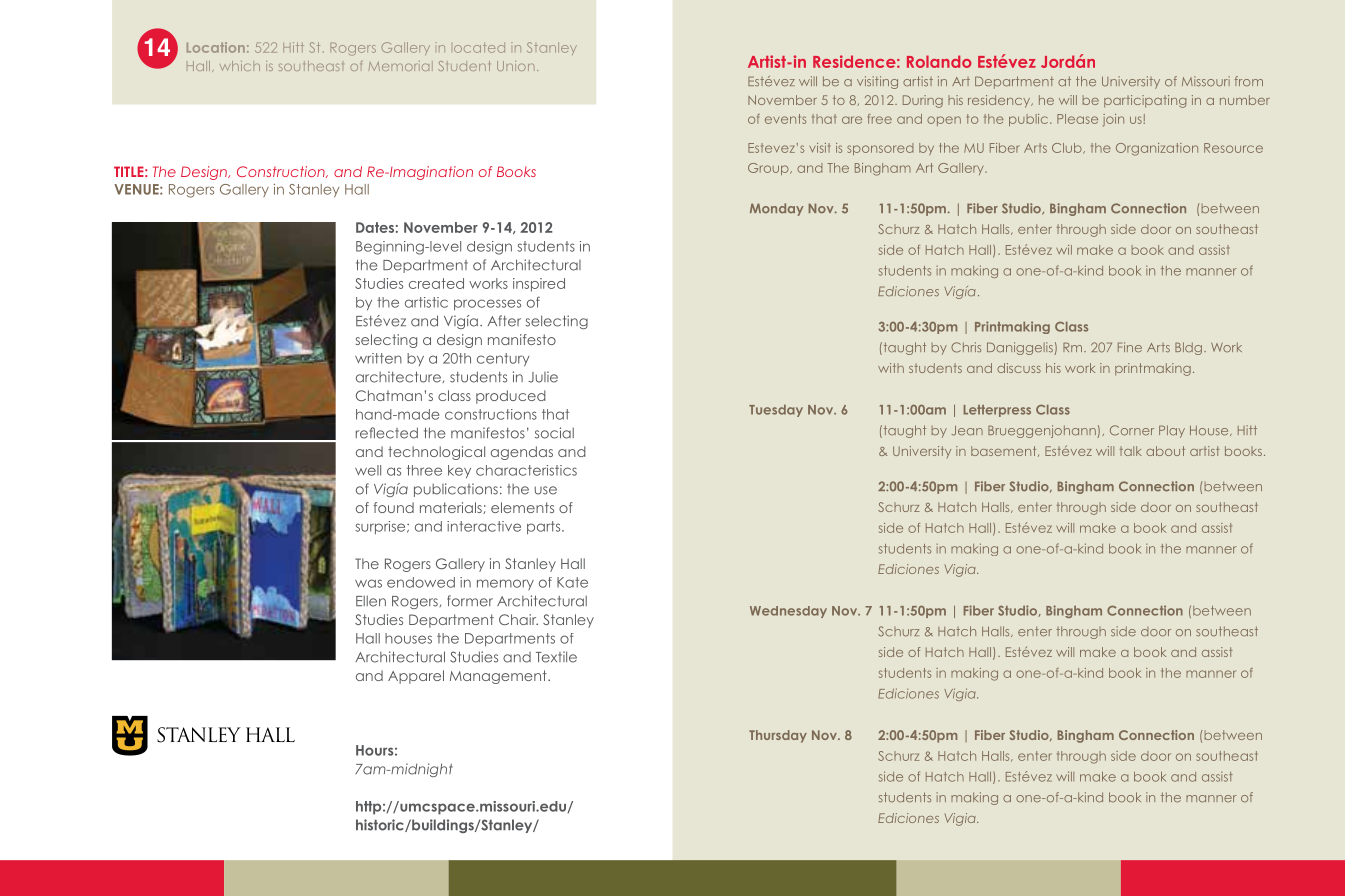  I want to click on inspired, so click(539, 285).
